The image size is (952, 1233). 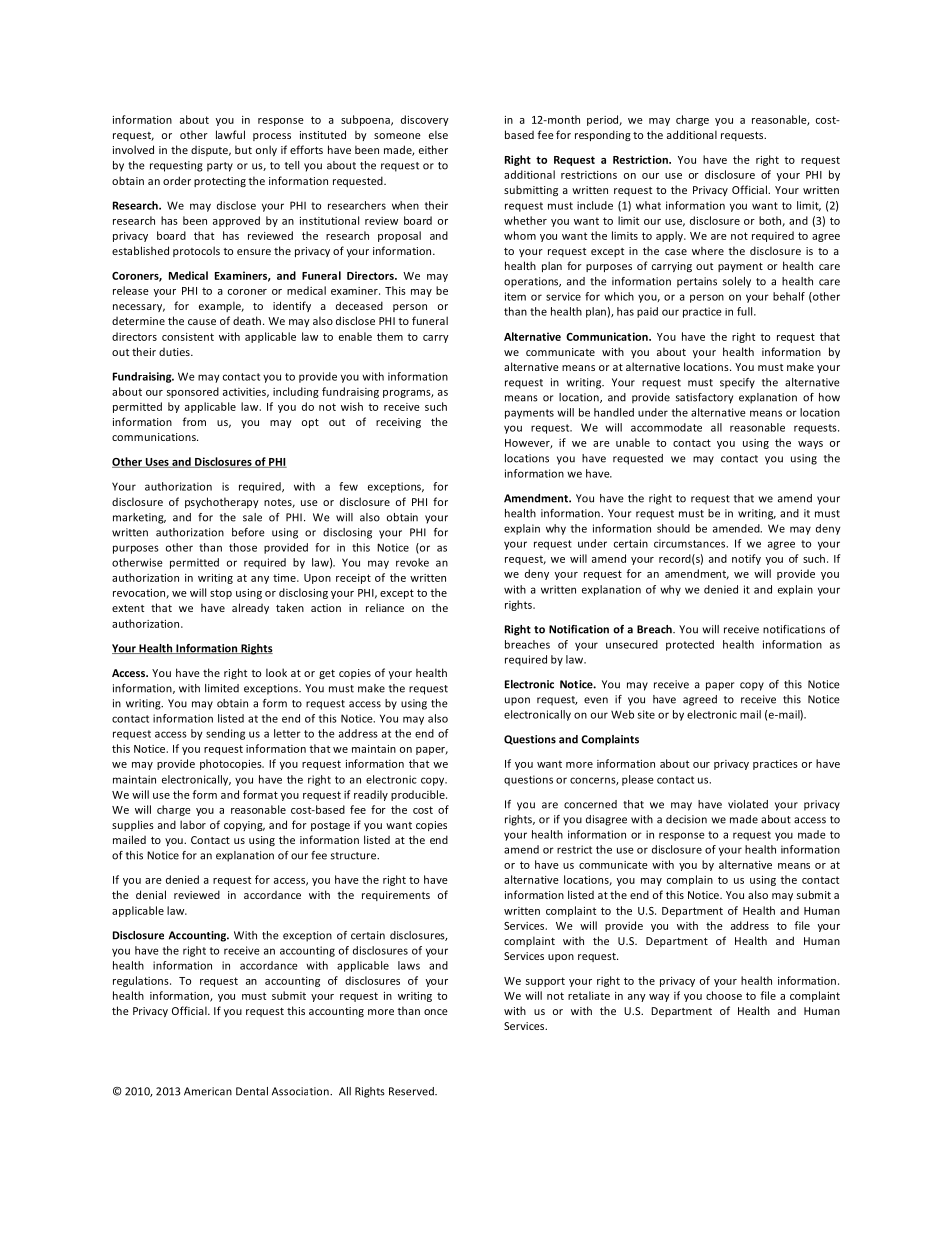 I want to click on sponsored, so click(x=193, y=392).
